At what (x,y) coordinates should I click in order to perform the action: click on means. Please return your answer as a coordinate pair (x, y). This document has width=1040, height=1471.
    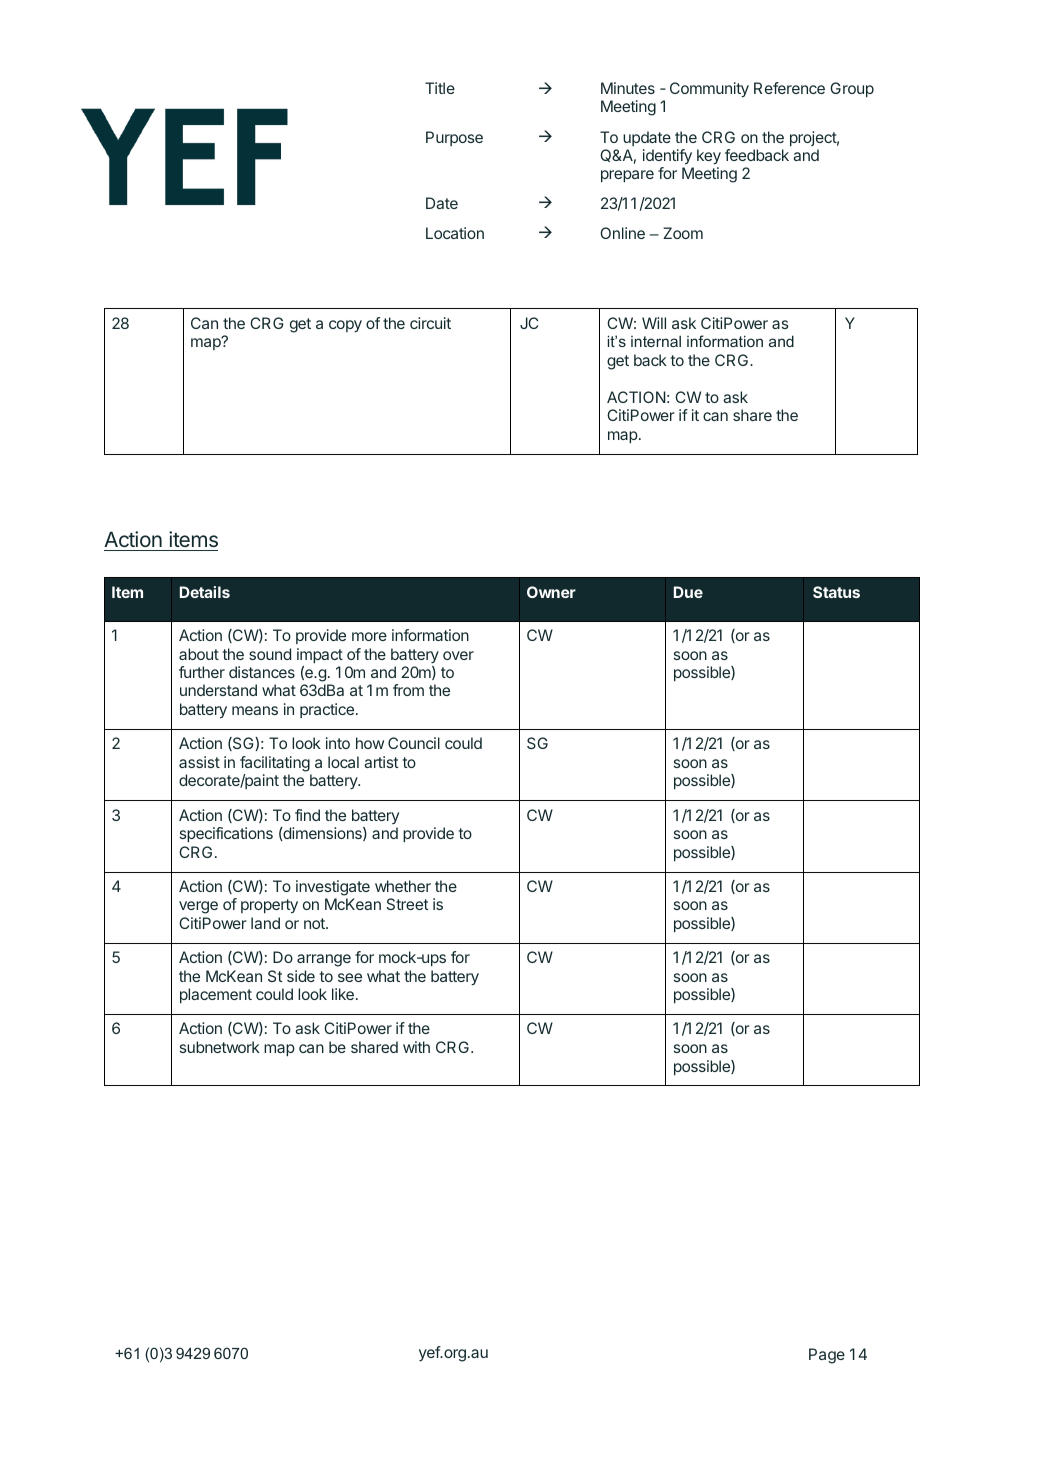
    Looking at the image, I should click on (255, 710).
